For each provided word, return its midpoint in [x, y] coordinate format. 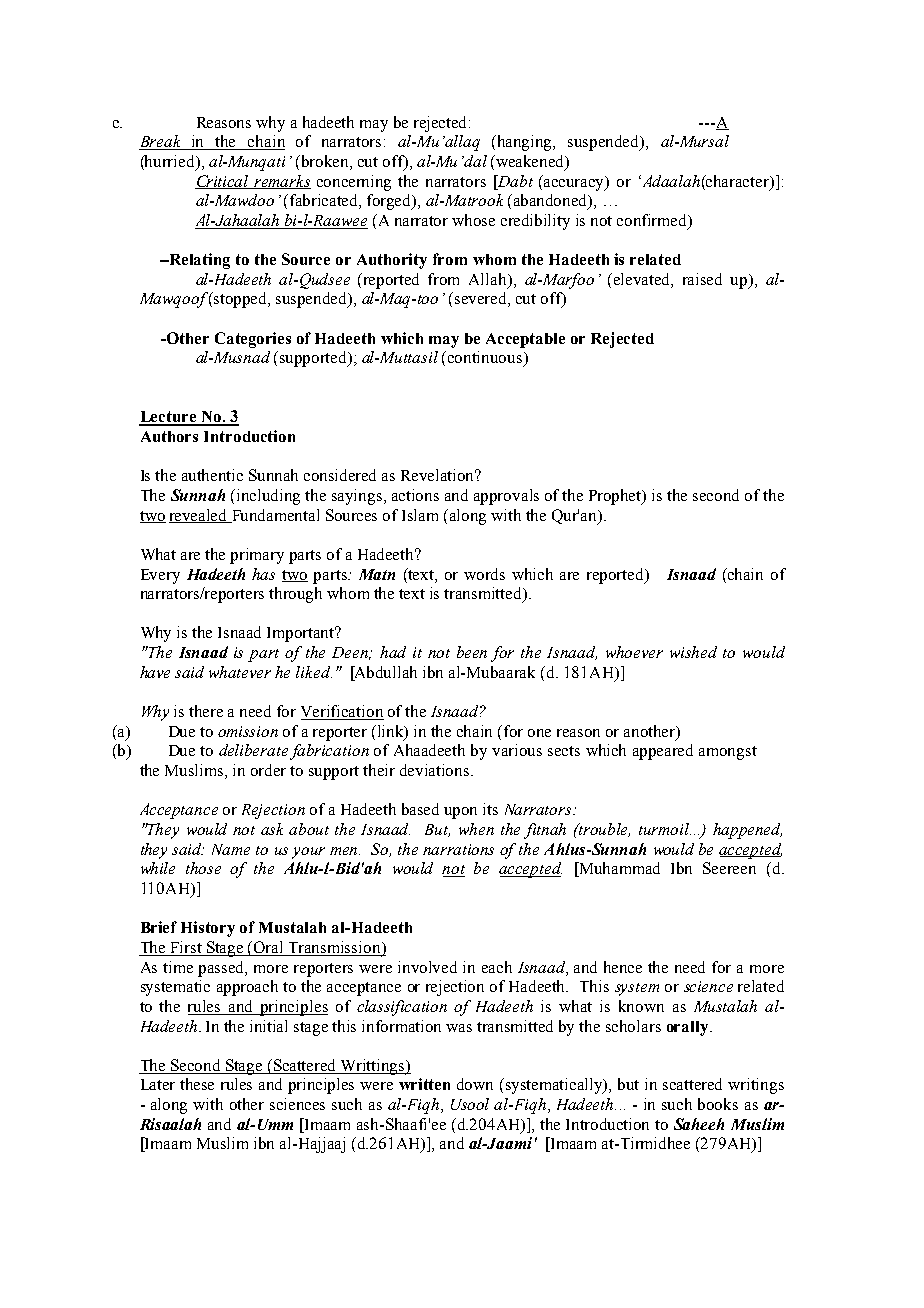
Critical [223, 182]
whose [473, 220]
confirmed [653, 221]
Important [302, 634]
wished [693, 652]
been [472, 652]
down [475, 1084]
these [197, 1084]
